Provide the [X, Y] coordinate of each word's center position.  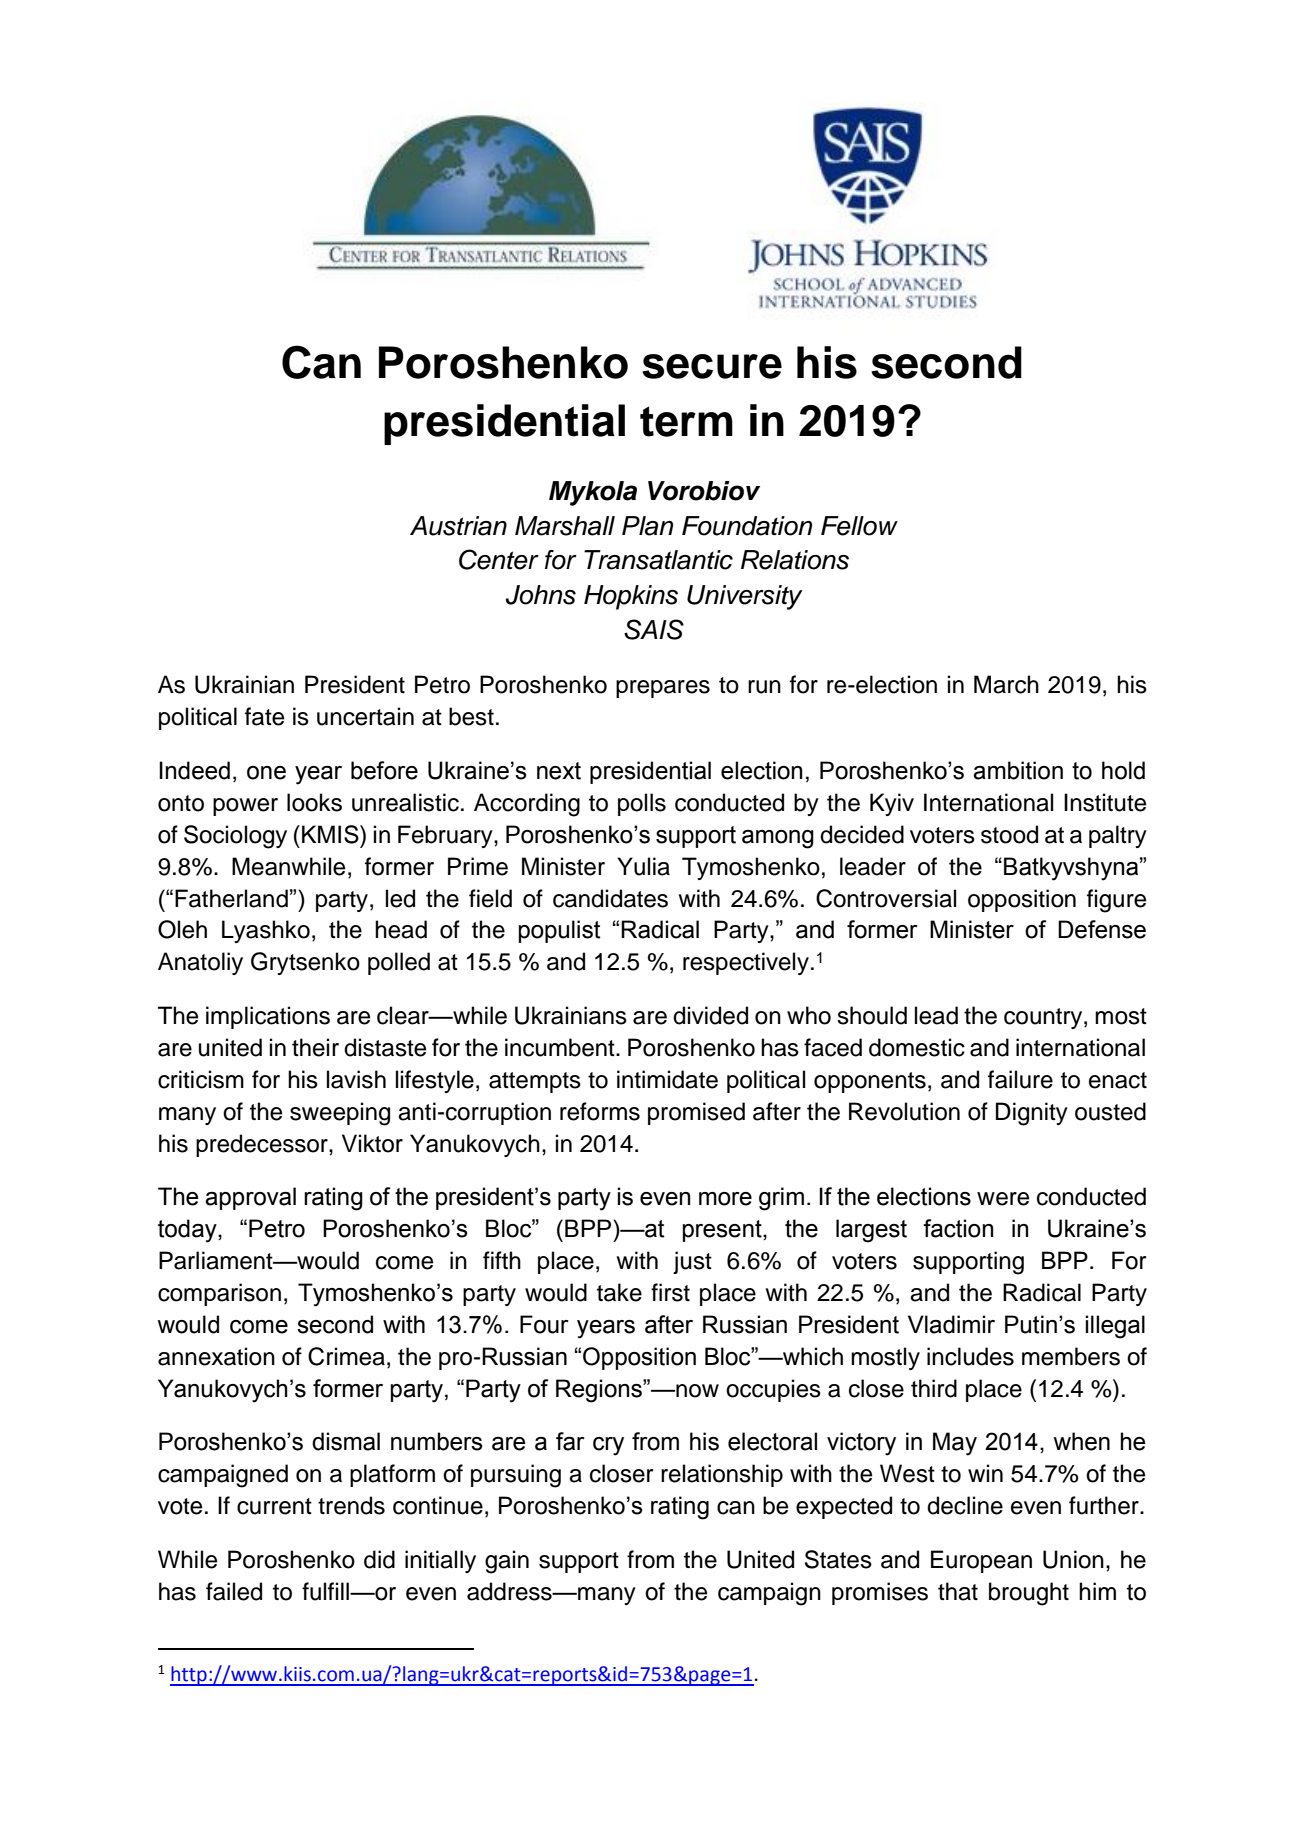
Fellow [859, 526]
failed [234, 1591]
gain [507, 1562]
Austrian [458, 526]
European [981, 1561]
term [686, 421]
